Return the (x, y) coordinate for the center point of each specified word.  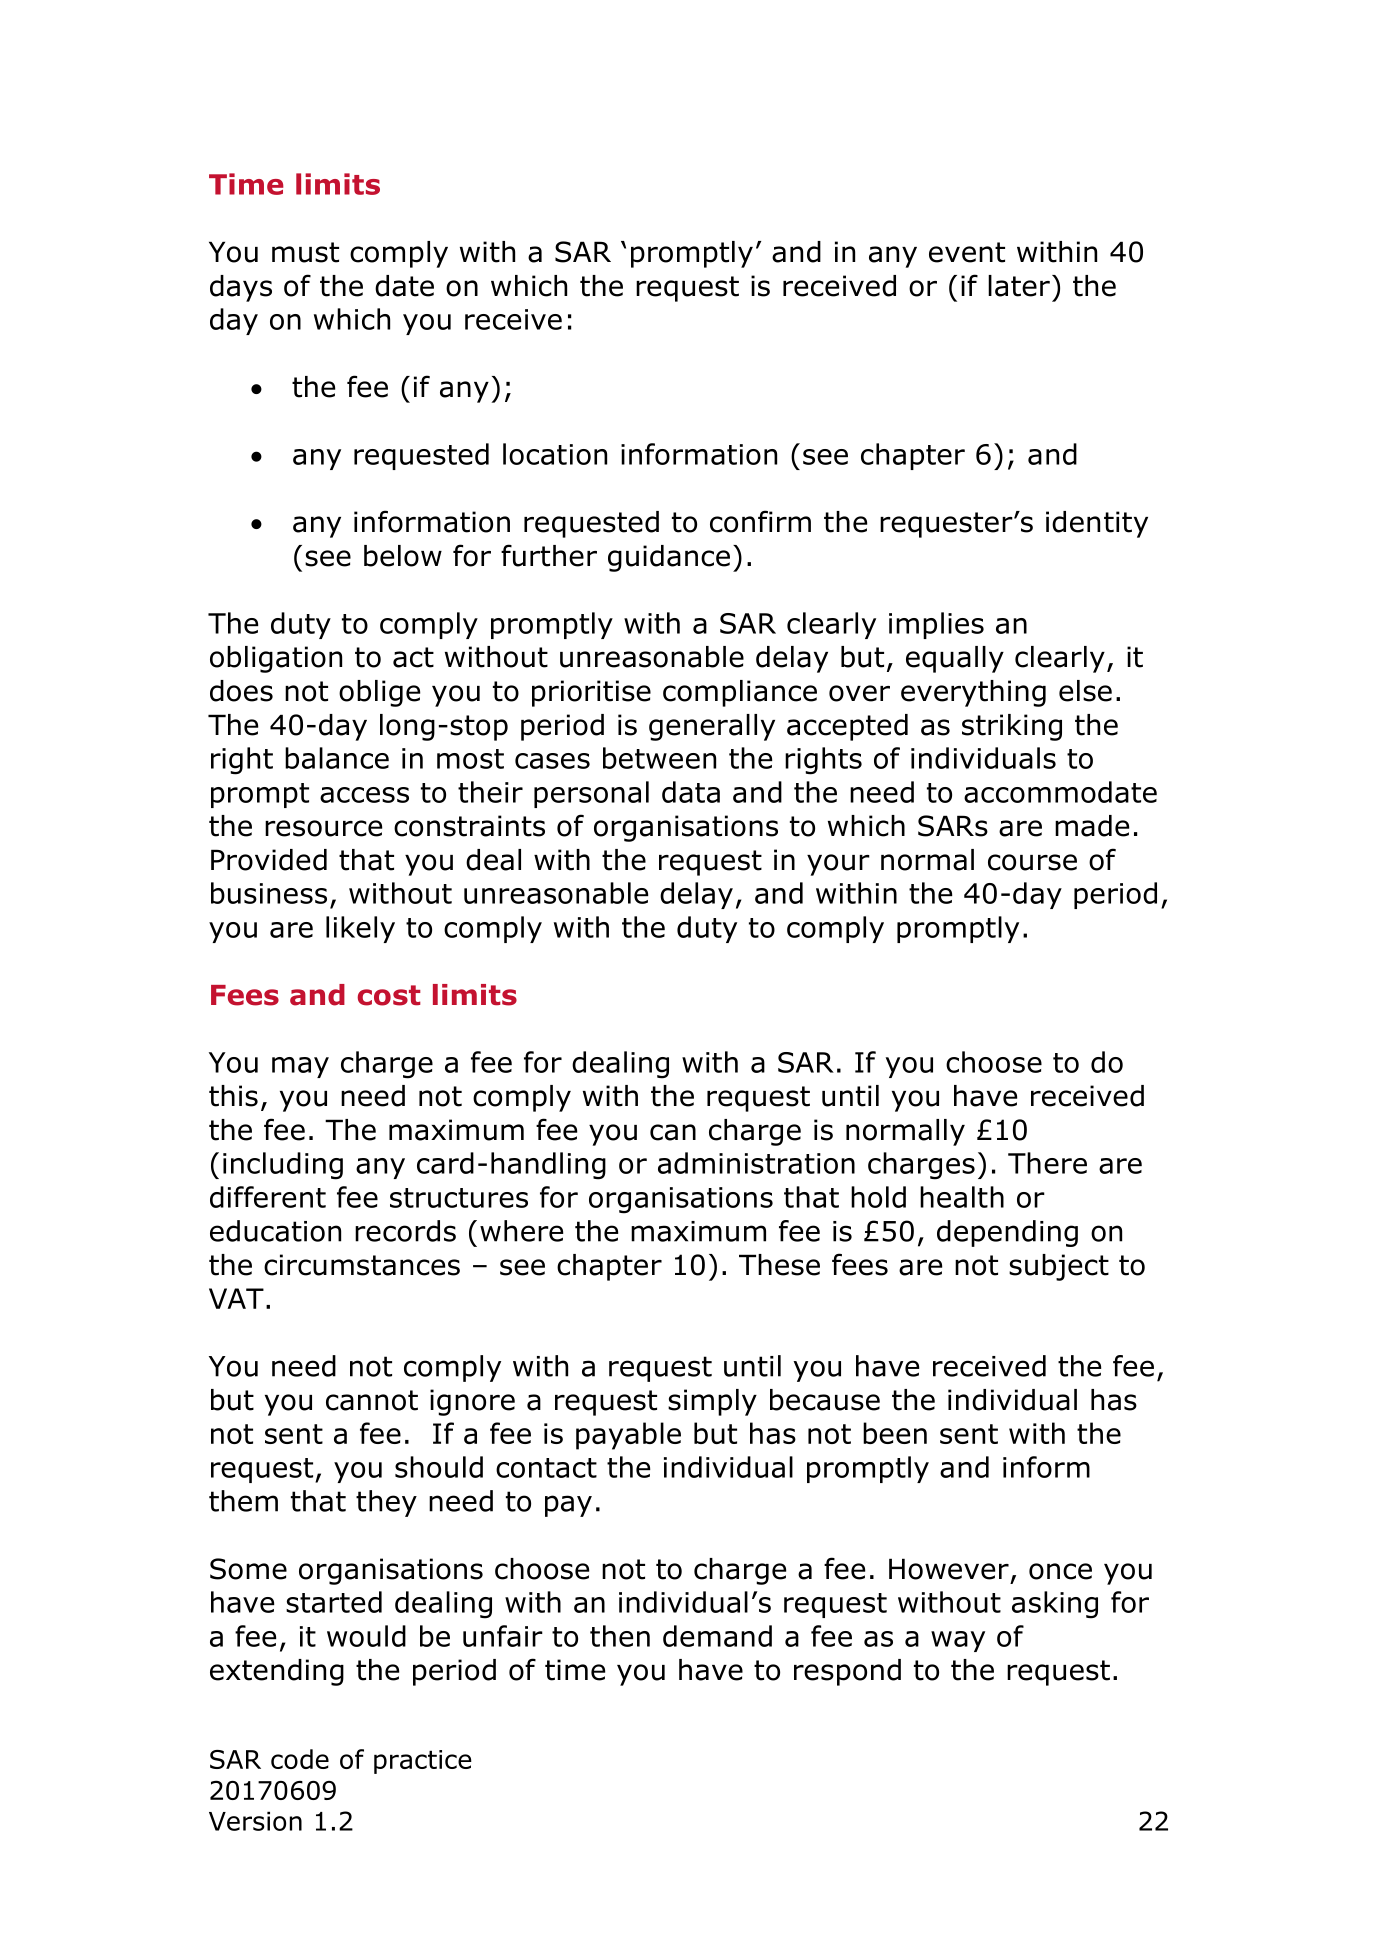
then (620, 1636)
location (555, 454)
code (300, 1759)
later (1019, 286)
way (958, 1641)
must (305, 252)
